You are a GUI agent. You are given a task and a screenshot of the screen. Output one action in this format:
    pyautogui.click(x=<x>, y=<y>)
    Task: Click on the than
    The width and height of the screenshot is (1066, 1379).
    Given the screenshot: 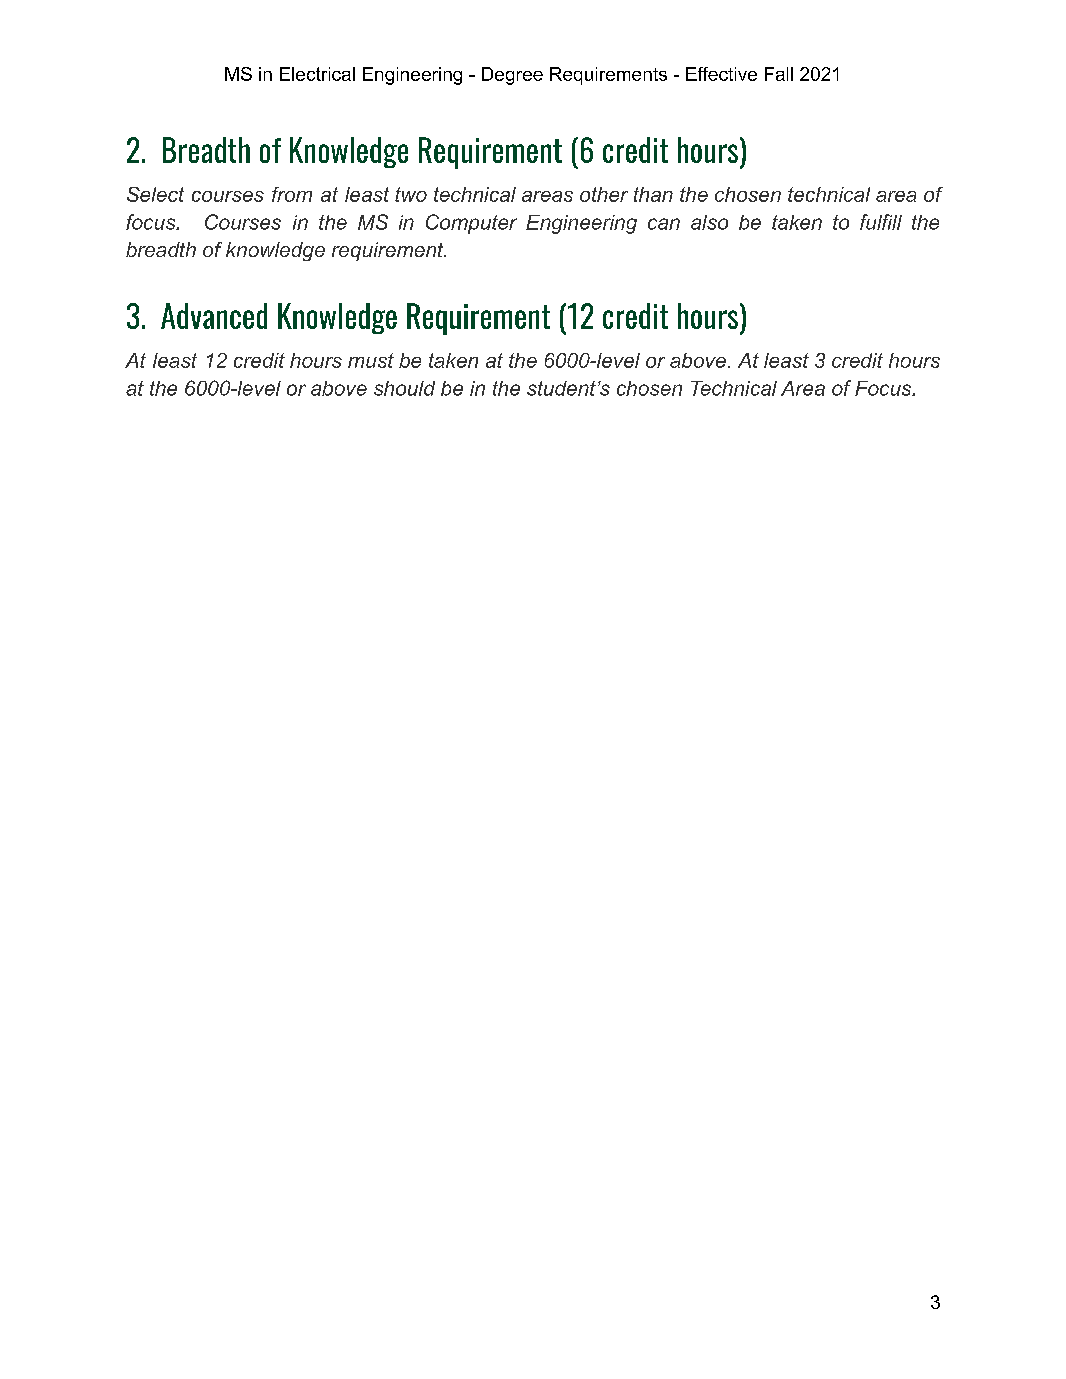 What is the action you would take?
    pyautogui.click(x=653, y=194)
